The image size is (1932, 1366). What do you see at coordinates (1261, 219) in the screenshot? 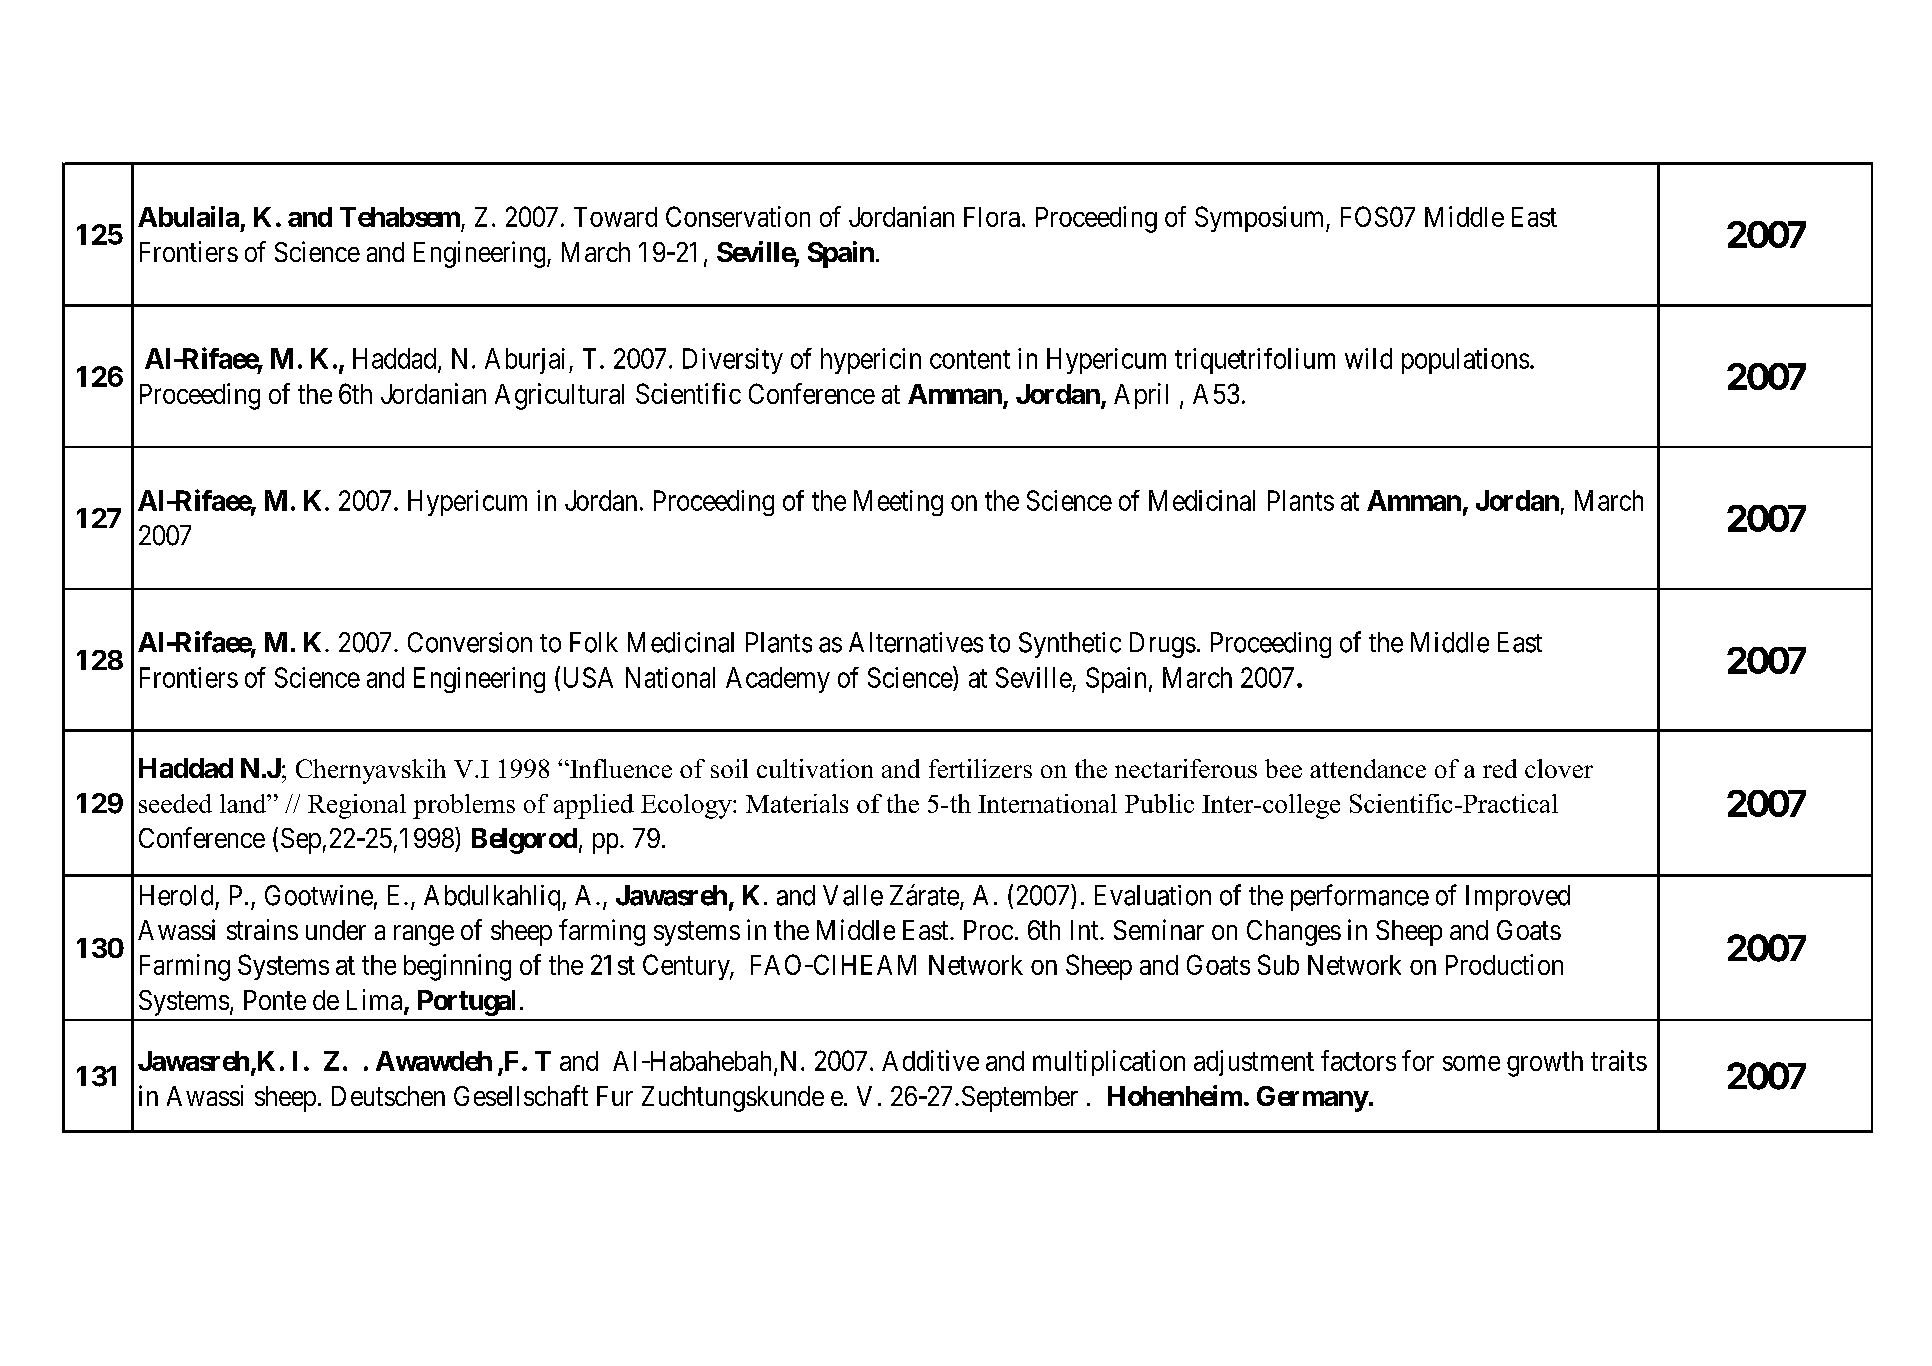
I see `Symposium` at bounding box center [1261, 219].
